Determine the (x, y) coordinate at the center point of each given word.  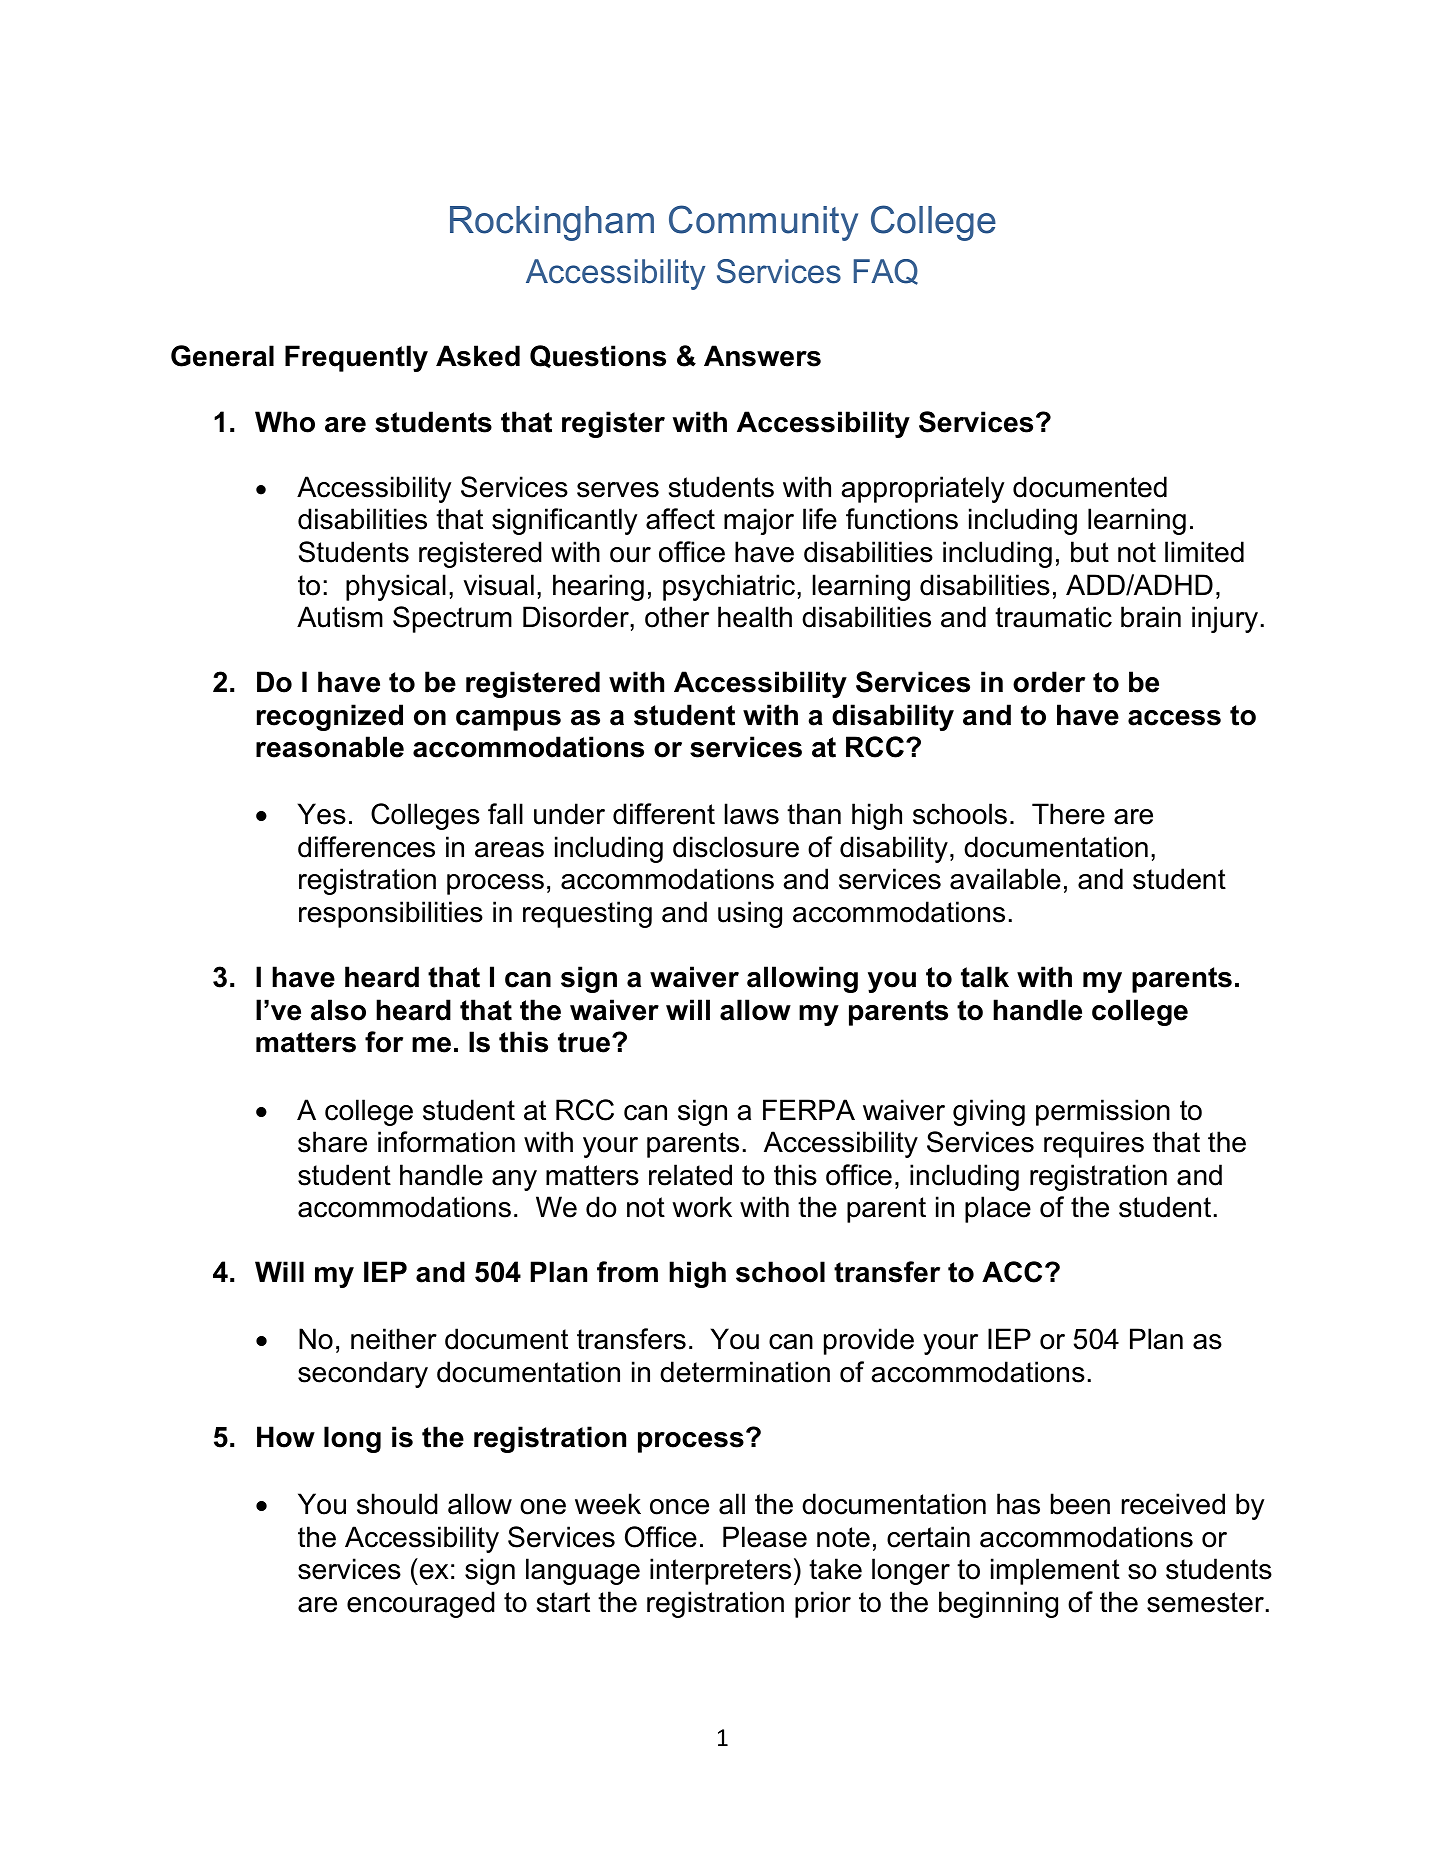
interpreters (720, 1571)
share (332, 1142)
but (1090, 552)
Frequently (356, 358)
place (998, 1209)
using (750, 914)
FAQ (886, 272)
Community (763, 223)
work (702, 1207)
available (1005, 879)
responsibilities (391, 914)
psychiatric (730, 587)
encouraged (421, 1604)
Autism (340, 617)
